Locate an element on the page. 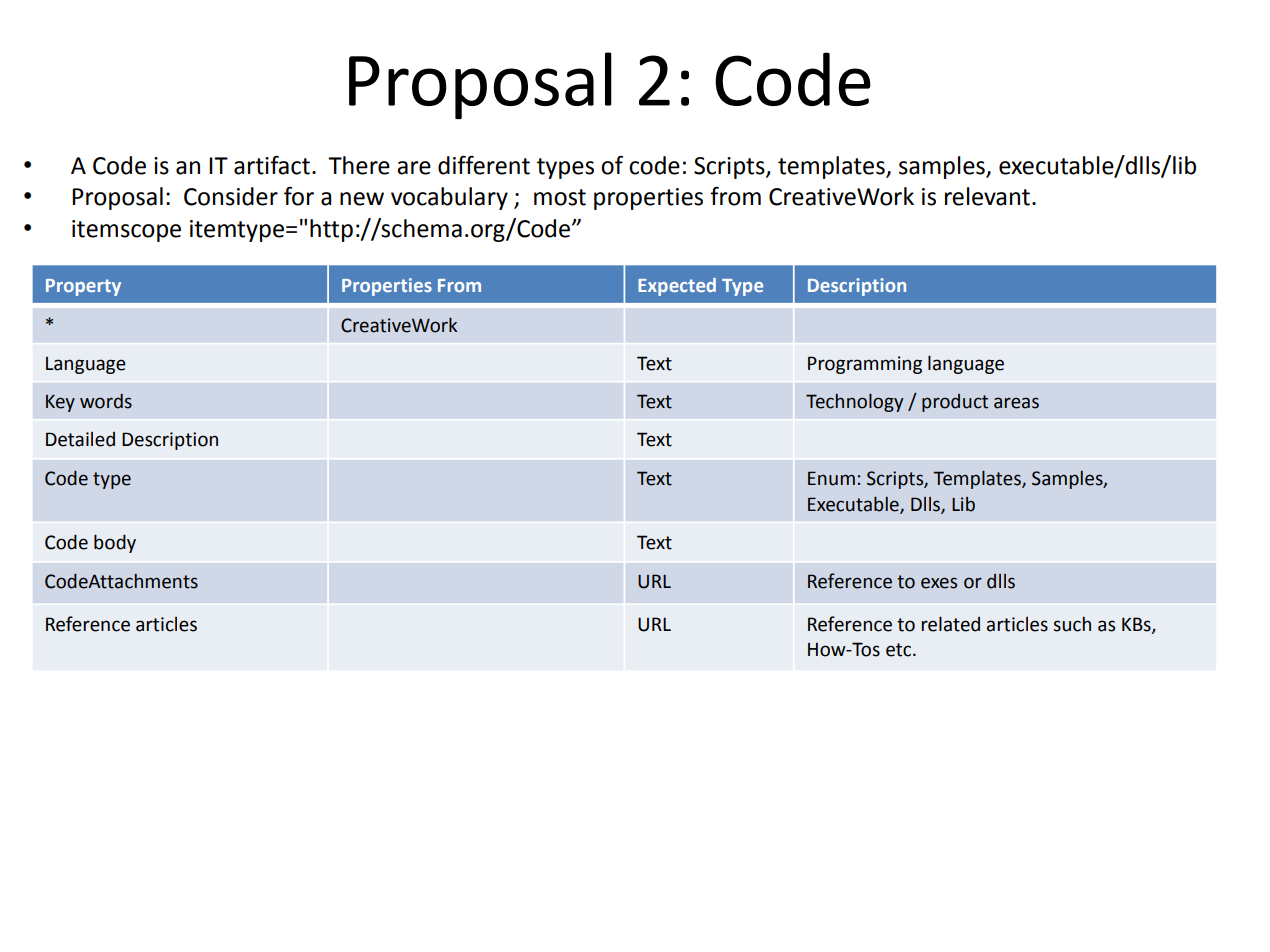  product is located at coordinates (955, 403).
